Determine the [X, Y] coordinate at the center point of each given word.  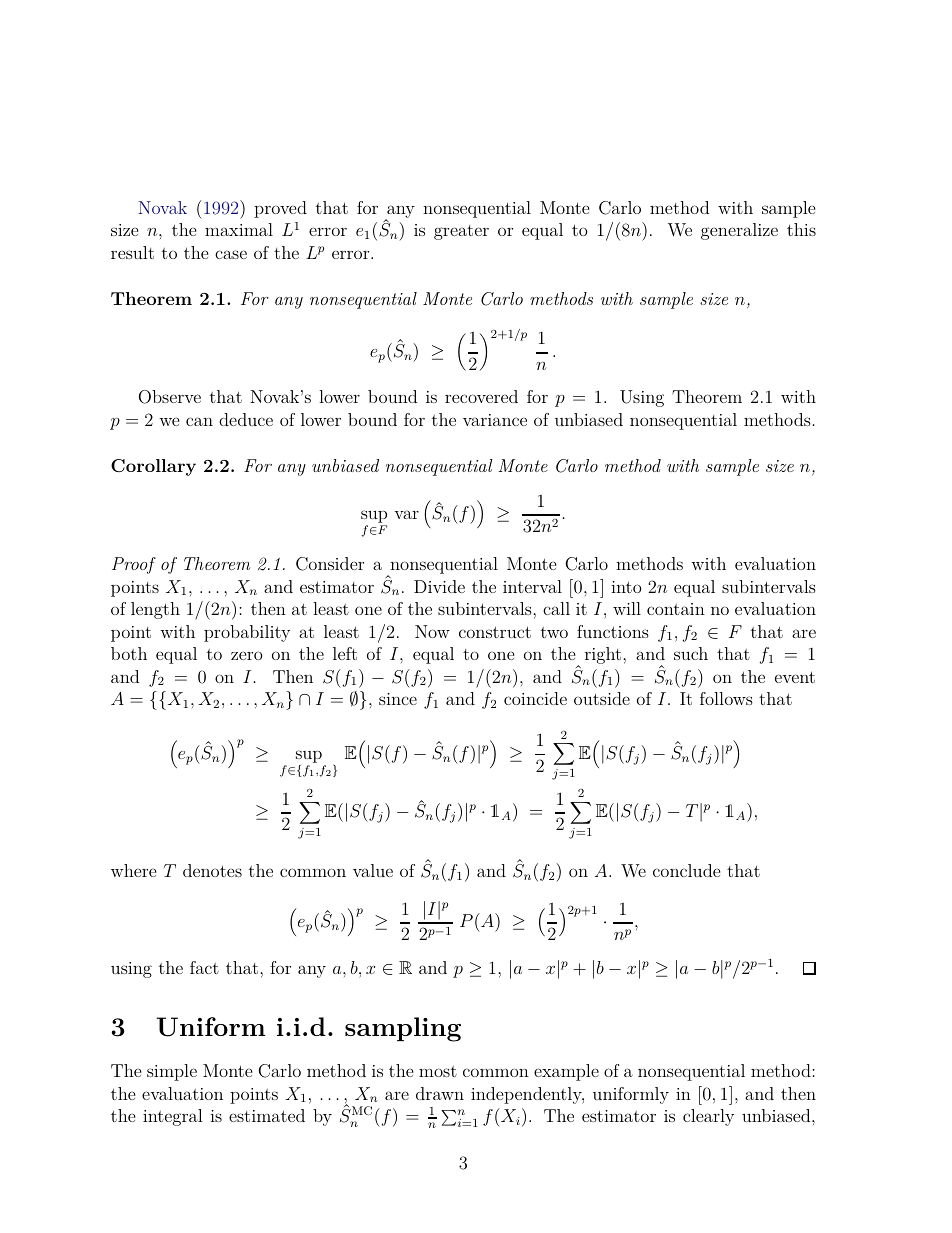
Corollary [153, 467]
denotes [212, 870]
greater [461, 232]
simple [172, 1072]
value [373, 870]
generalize [739, 231]
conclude [687, 870]
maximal [239, 229]
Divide [439, 586]
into [626, 587]
